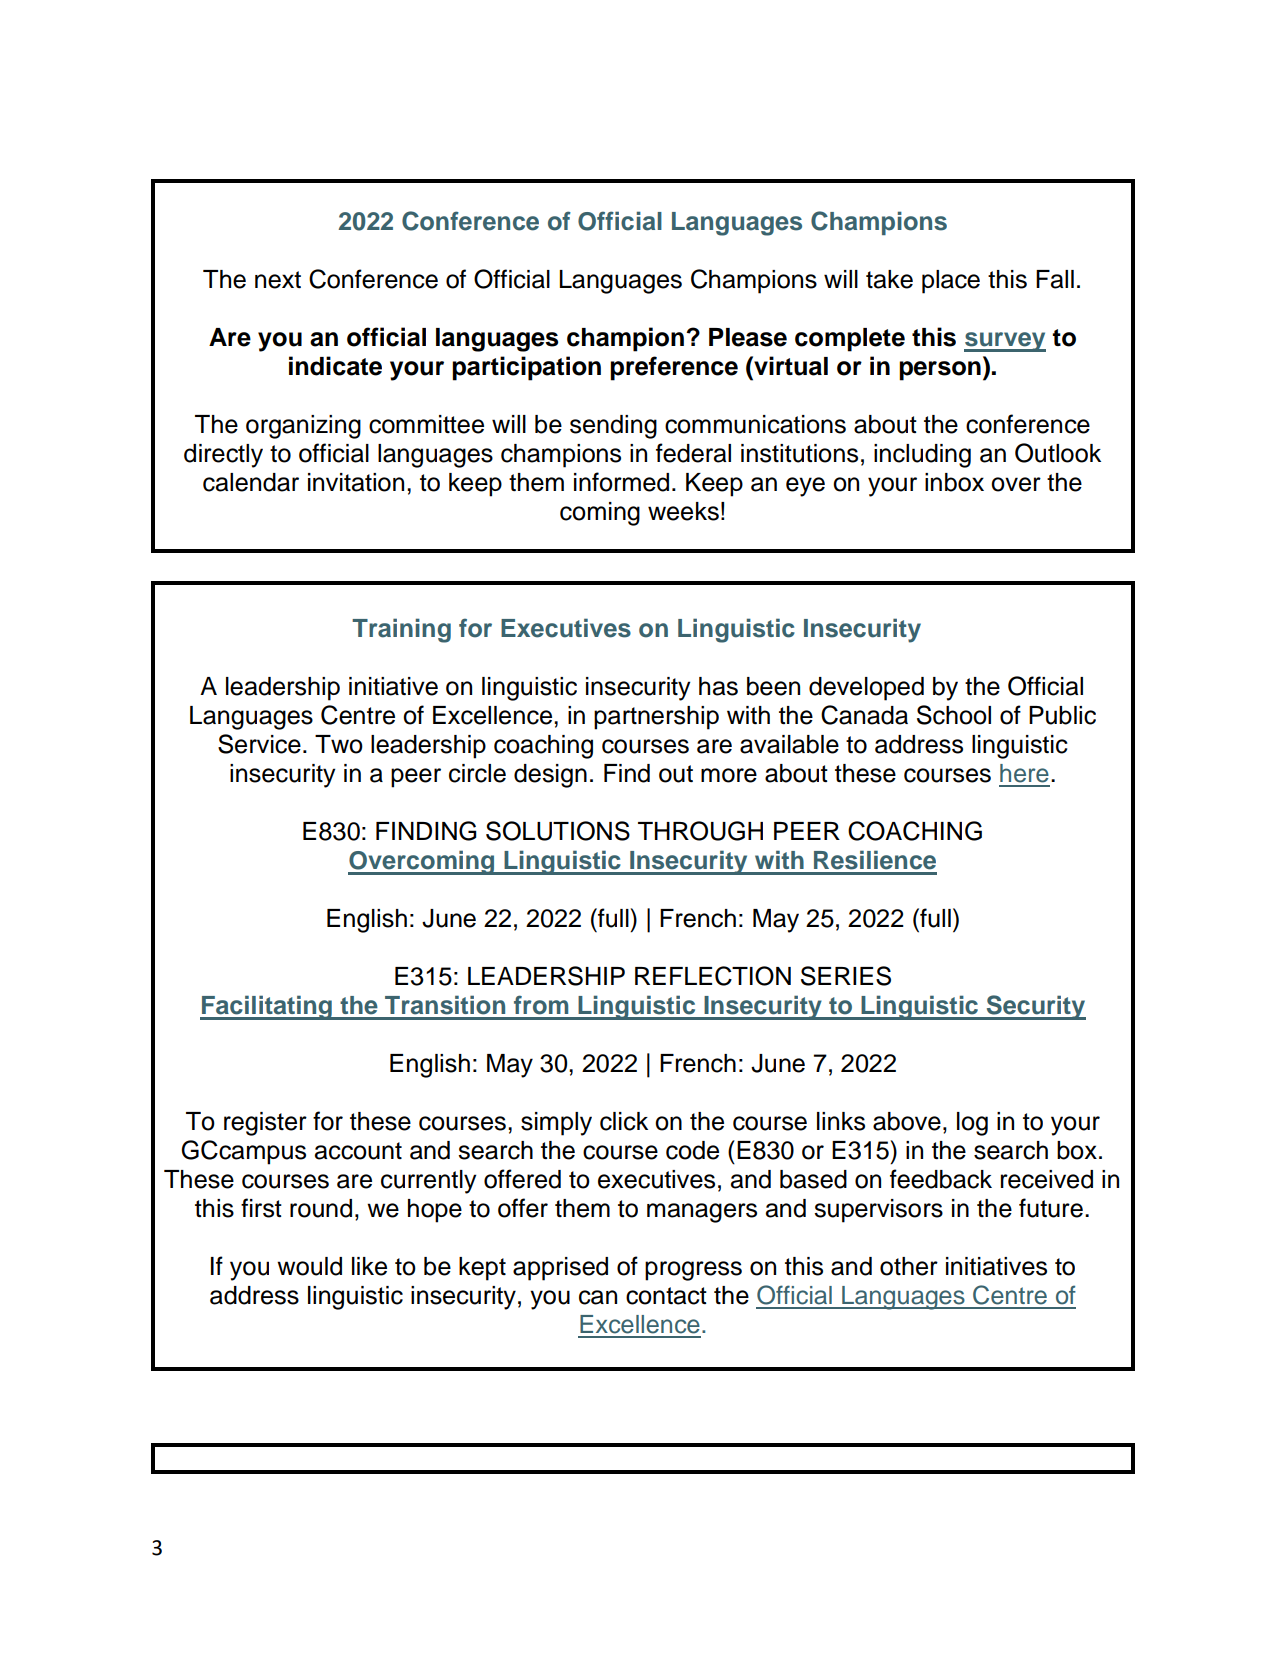 The height and width of the screenshot is (1664, 1286). Describe the element at coordinates (278, 280) in the screenshot. I see `next` at that location.
